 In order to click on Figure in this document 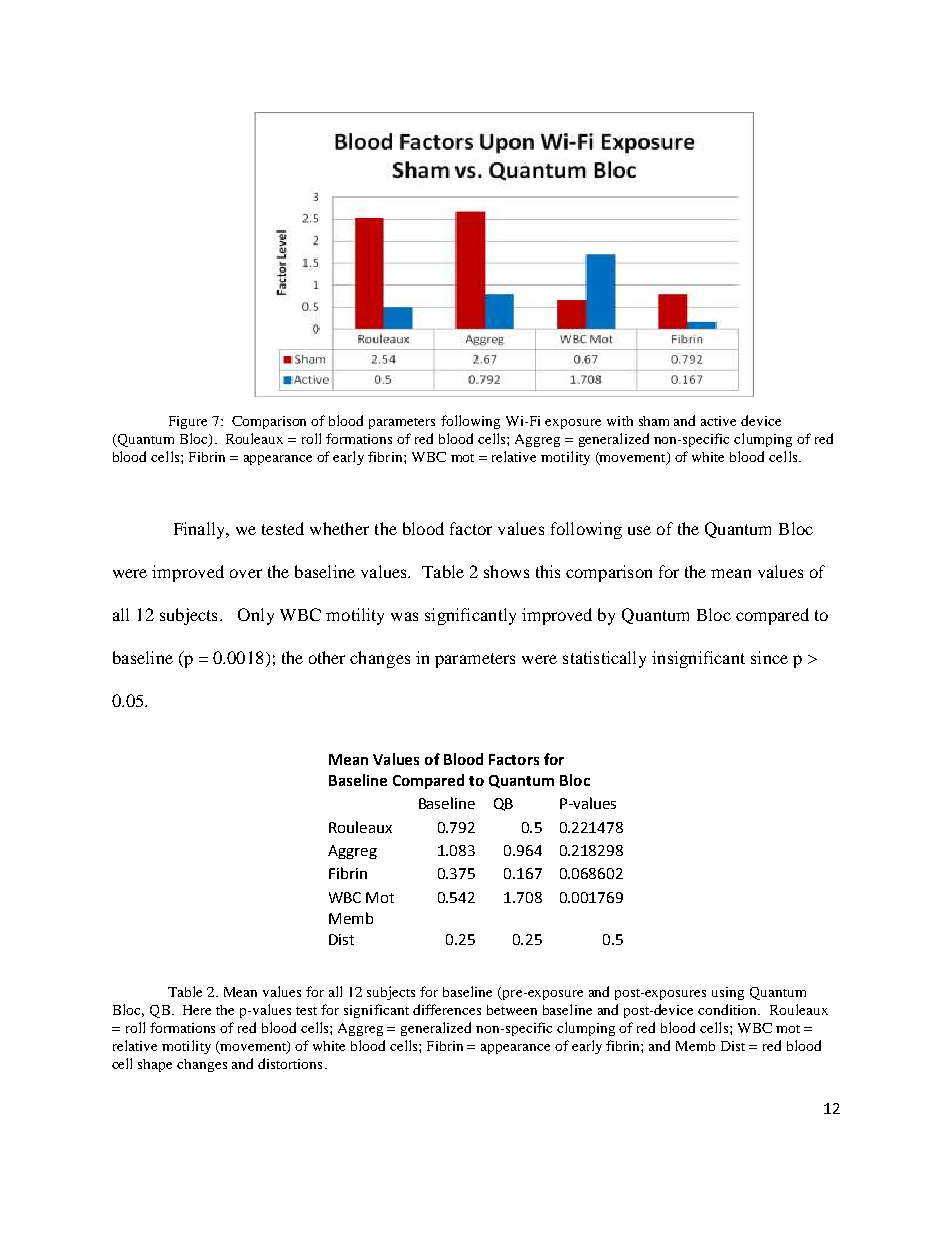, I will do `click(188, 422)`.
